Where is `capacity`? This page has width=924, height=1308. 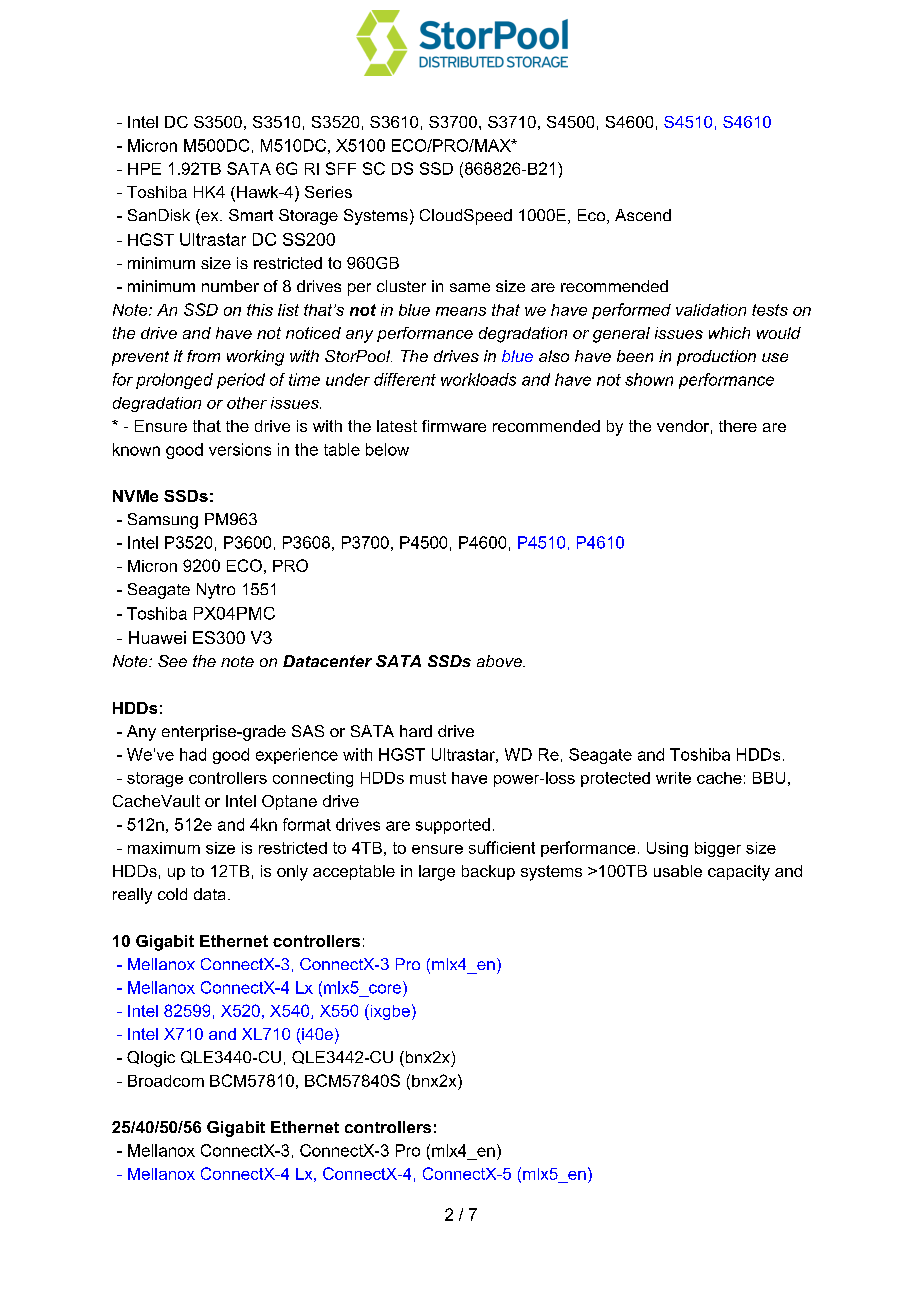 capacity is located at coordinates (739, 873).
